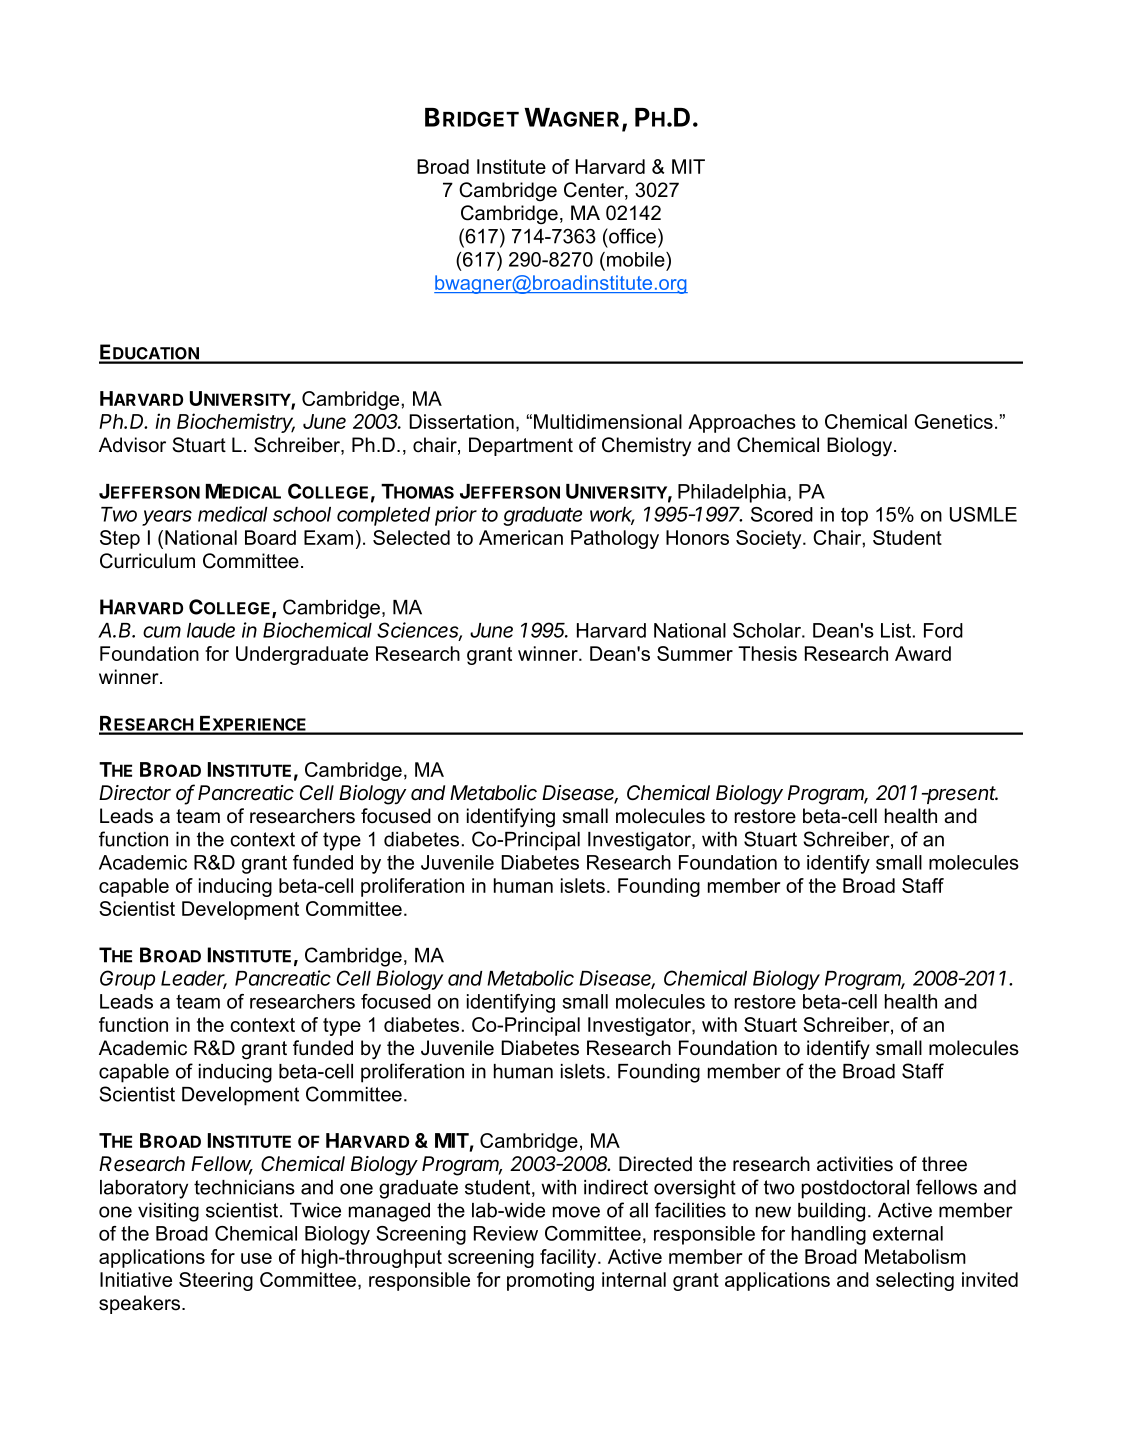 This screenshot has height=1452, width=1122. What do you see at coordinates (550, 1281) in the screenshot?
I see `promoting` at bounding box center [550, 1281].
